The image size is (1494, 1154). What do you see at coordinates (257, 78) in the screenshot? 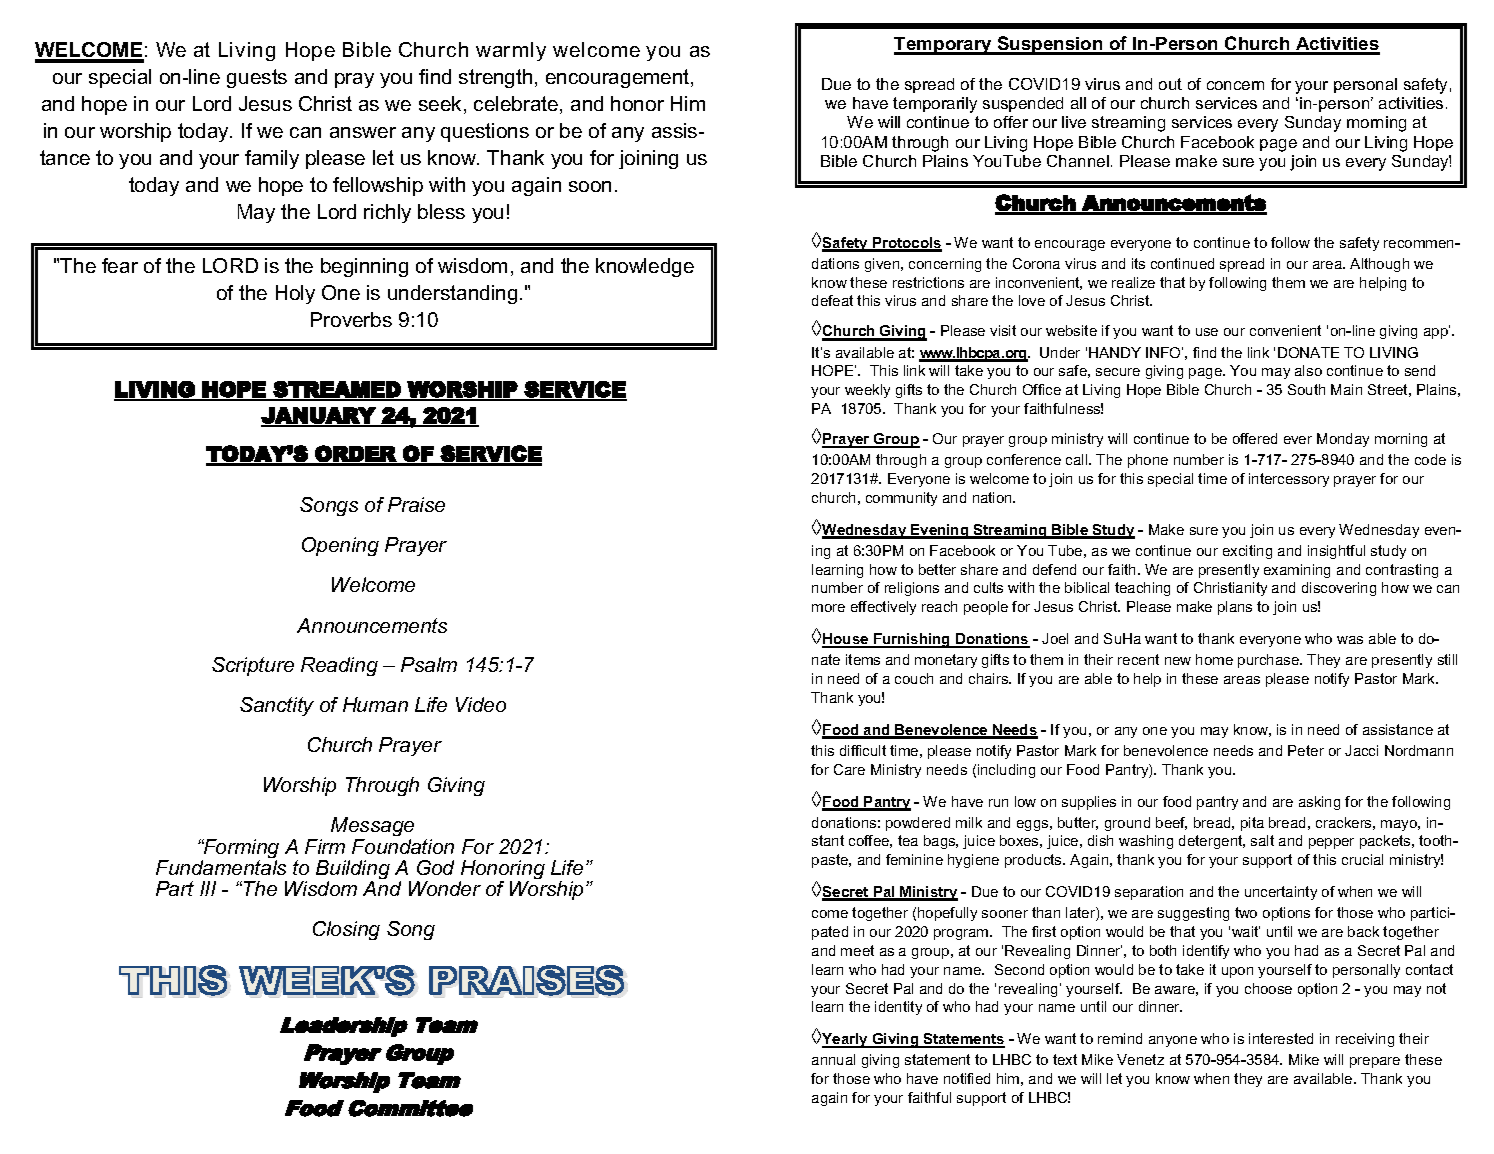
I see `guests` at bounding box center [257, 78].
